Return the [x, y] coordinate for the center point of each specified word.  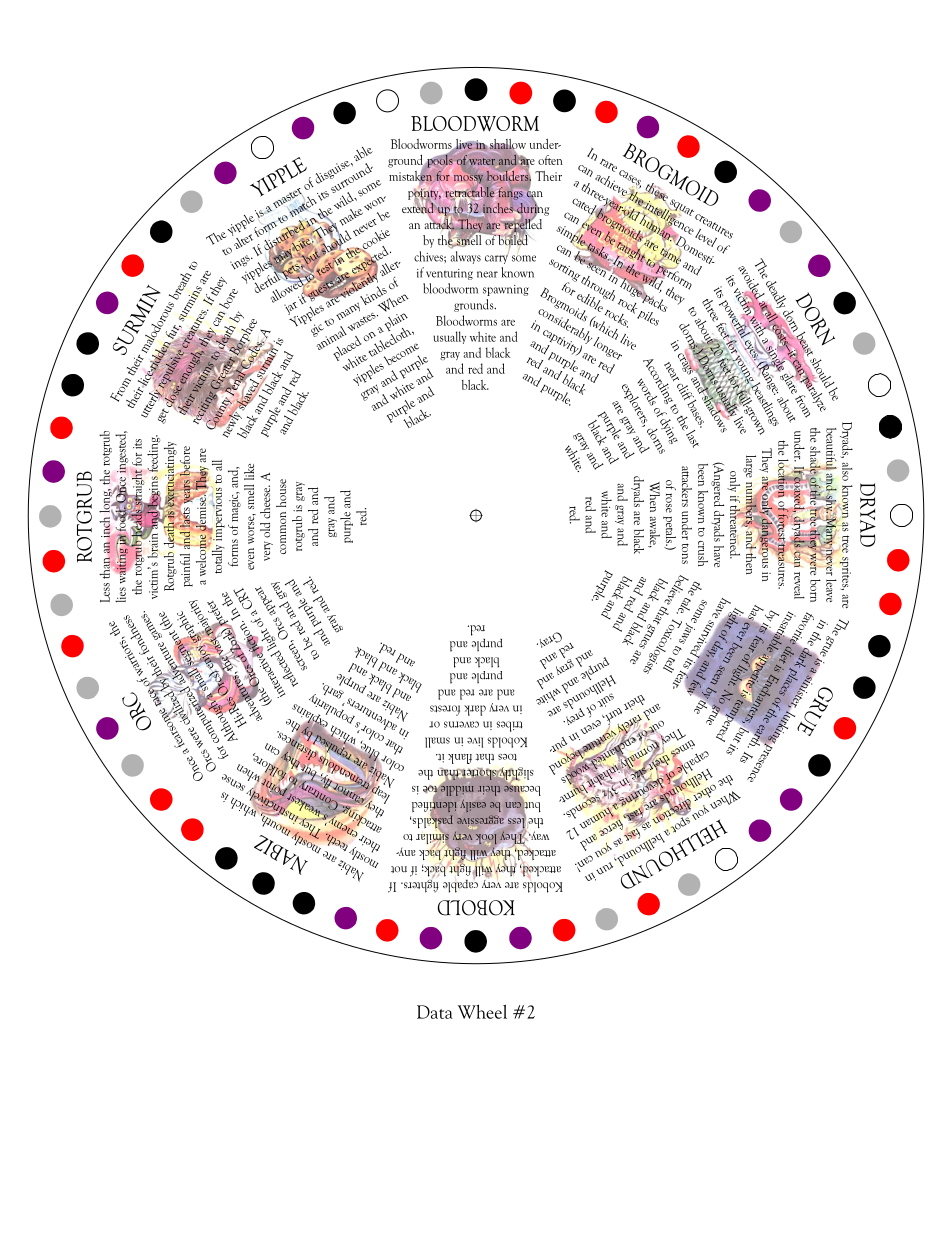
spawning [506, 290]
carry [497, 258]
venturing [449, 274]
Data [435, 1012]
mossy [468, 179]
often [550, 160]
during [532, 209]
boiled [513, 240]
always [466, 257]
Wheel [482, 1011]
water [482, 161]
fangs [509, 193]
